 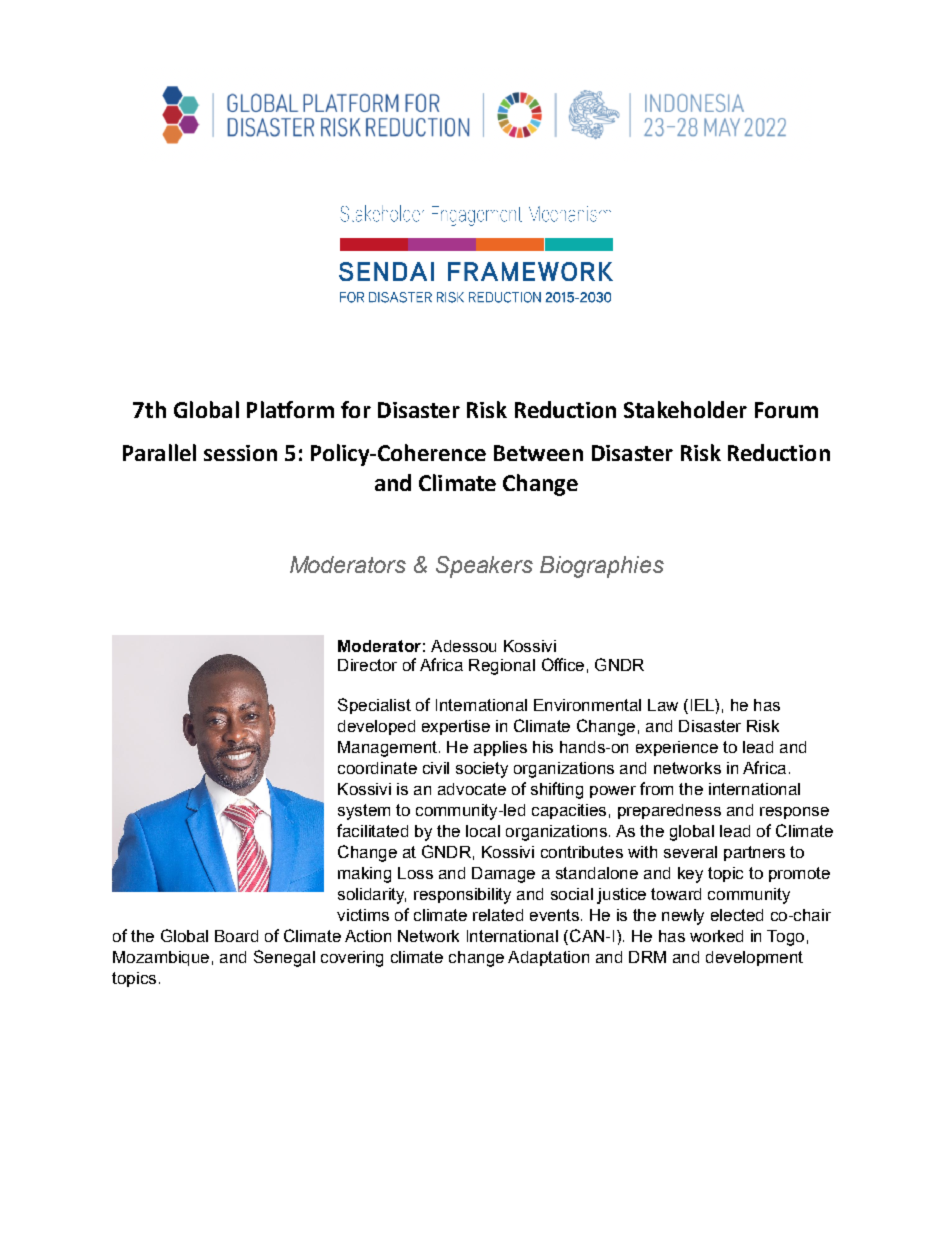 I want to click on Between, so click(x=538, y=453).
